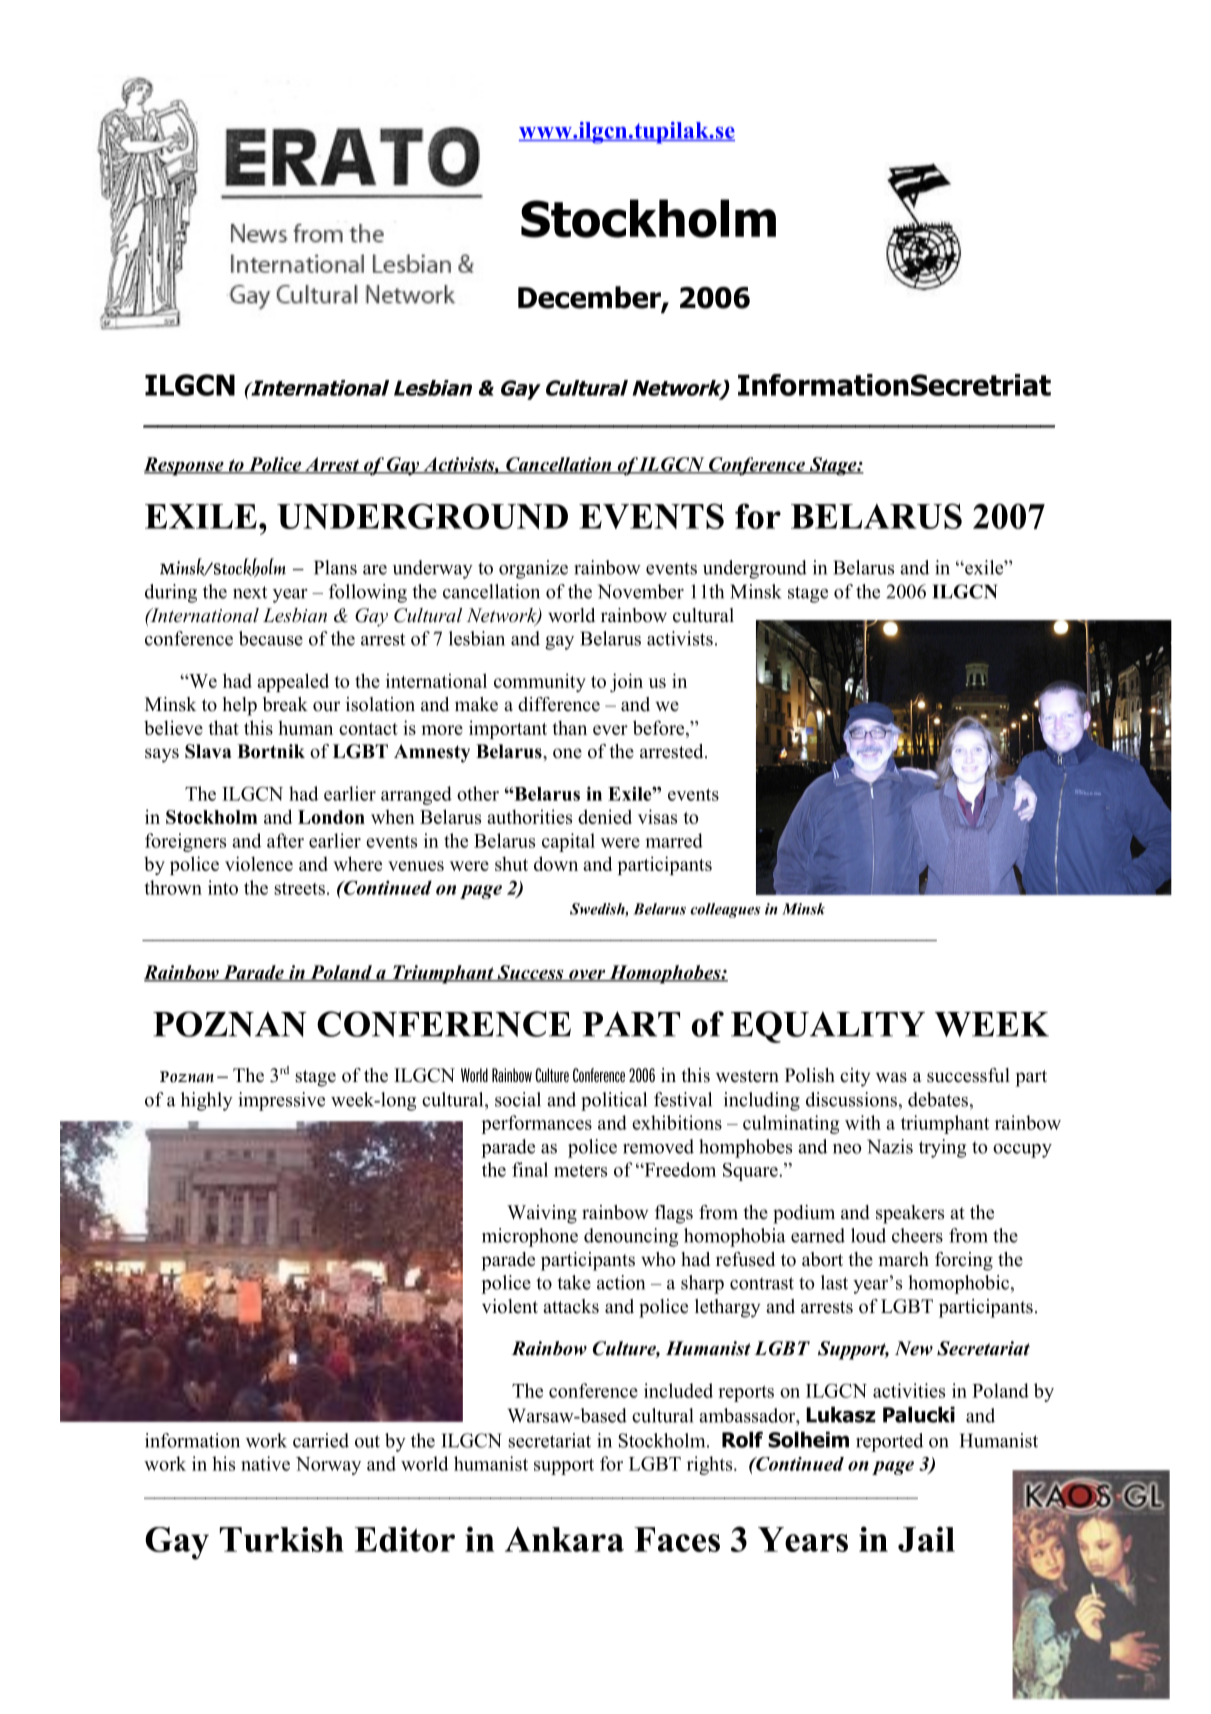 Image resolution: width=1211 pixels, height=1714 pixels. Describe the element at coordinates (282, 1539) in the screenshot. I see `Turkish` at that location.
